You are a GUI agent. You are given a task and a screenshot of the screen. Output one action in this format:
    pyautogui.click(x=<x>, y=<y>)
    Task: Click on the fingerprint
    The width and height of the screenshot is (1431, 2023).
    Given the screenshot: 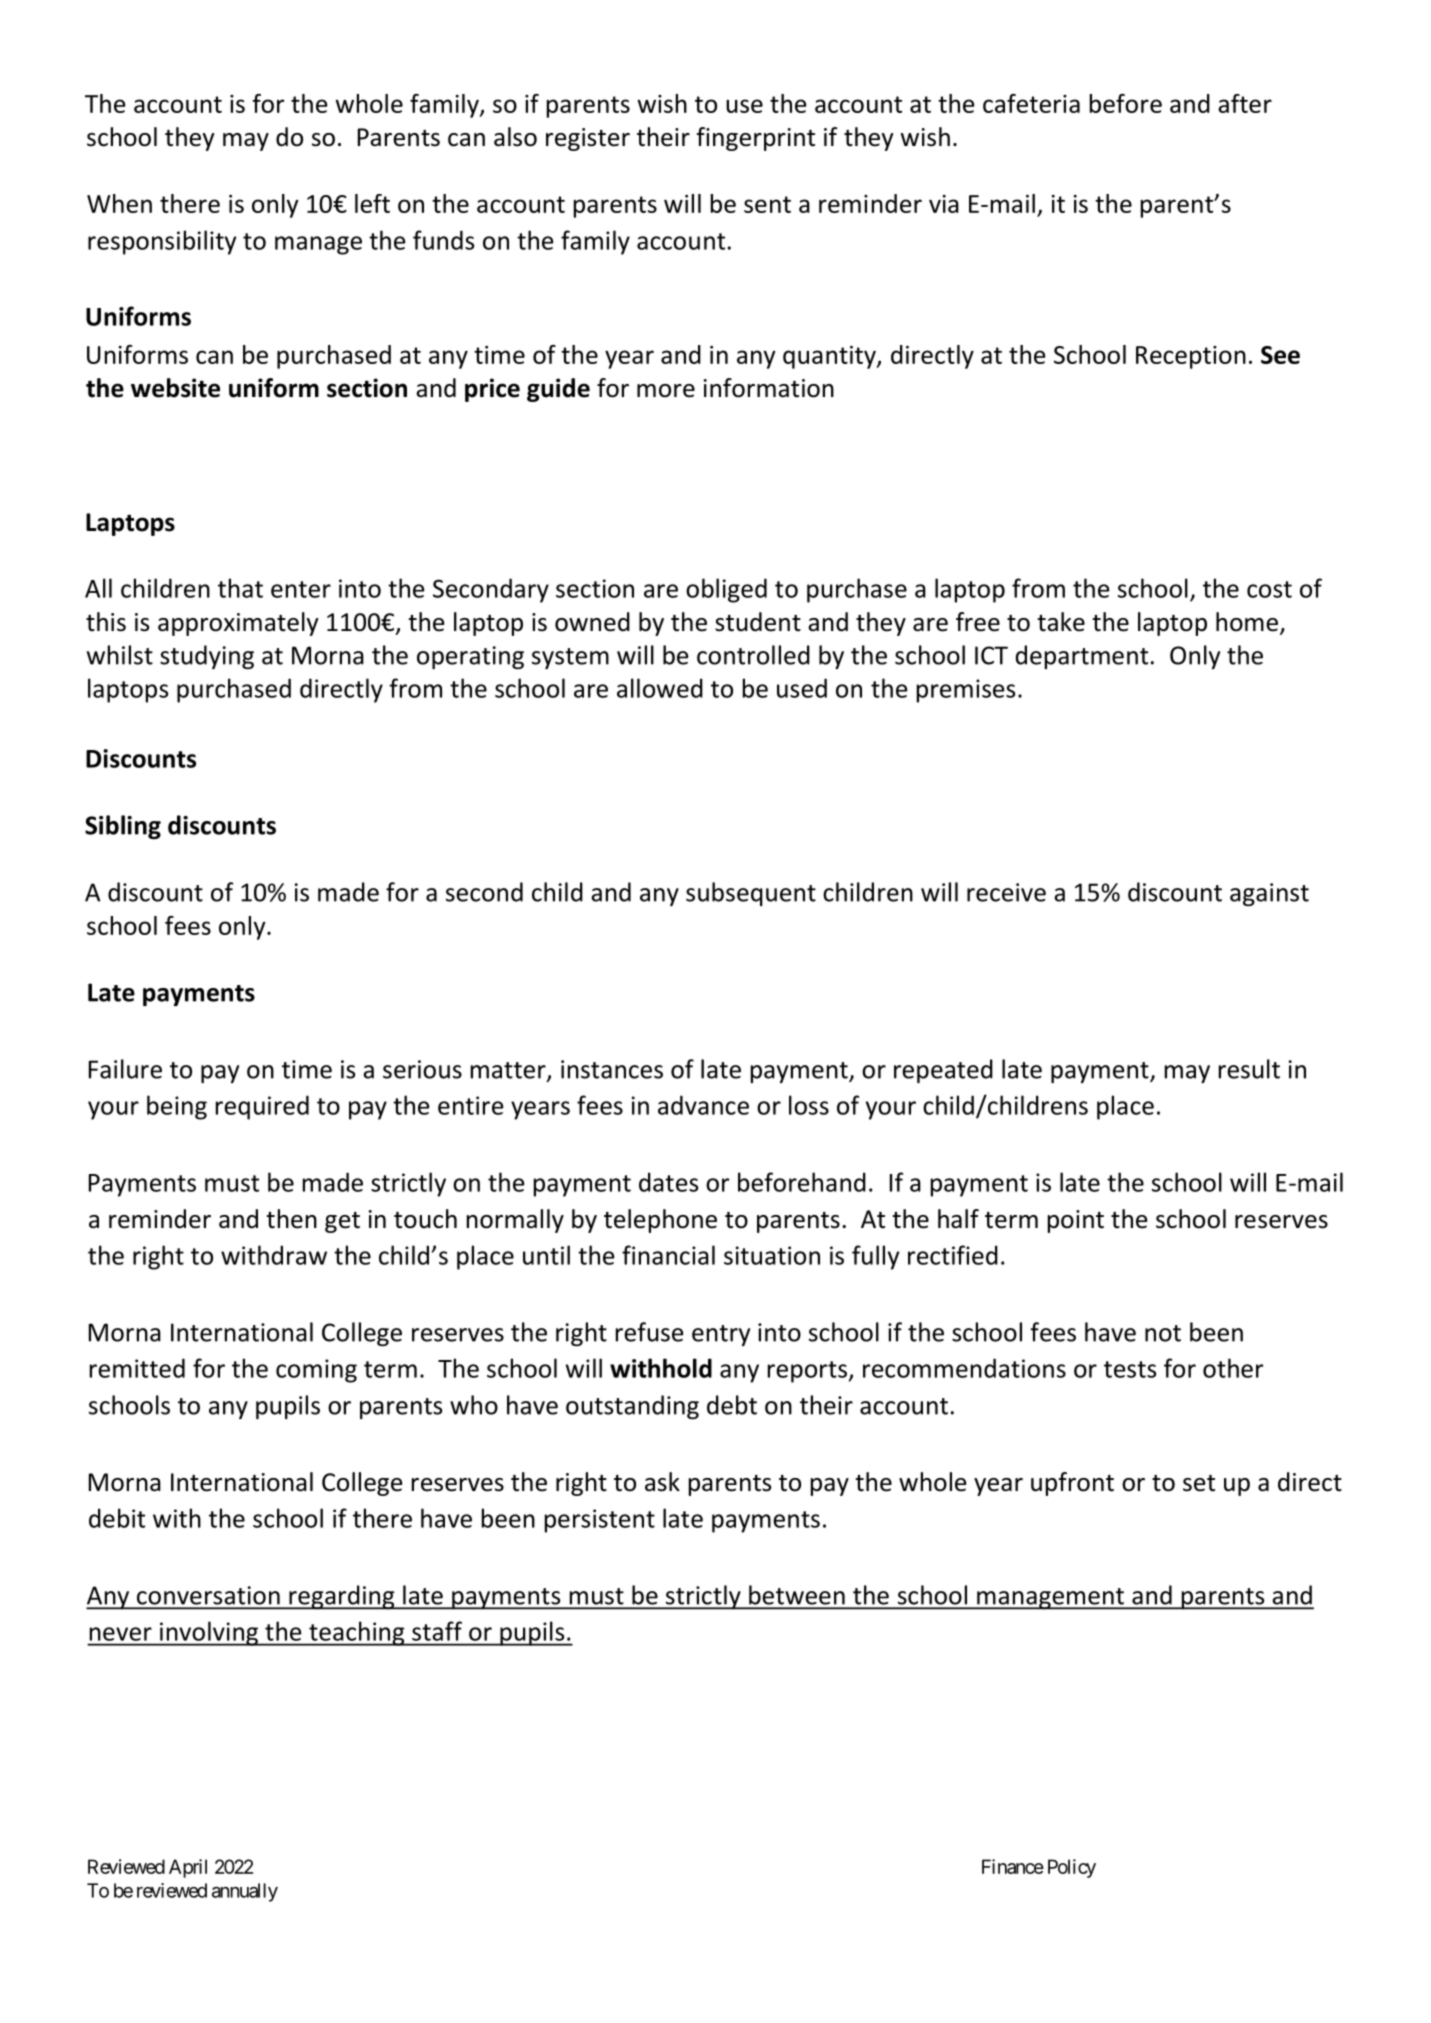 What is the action you would take?
    pyautogui.click(x=756, y=139)
